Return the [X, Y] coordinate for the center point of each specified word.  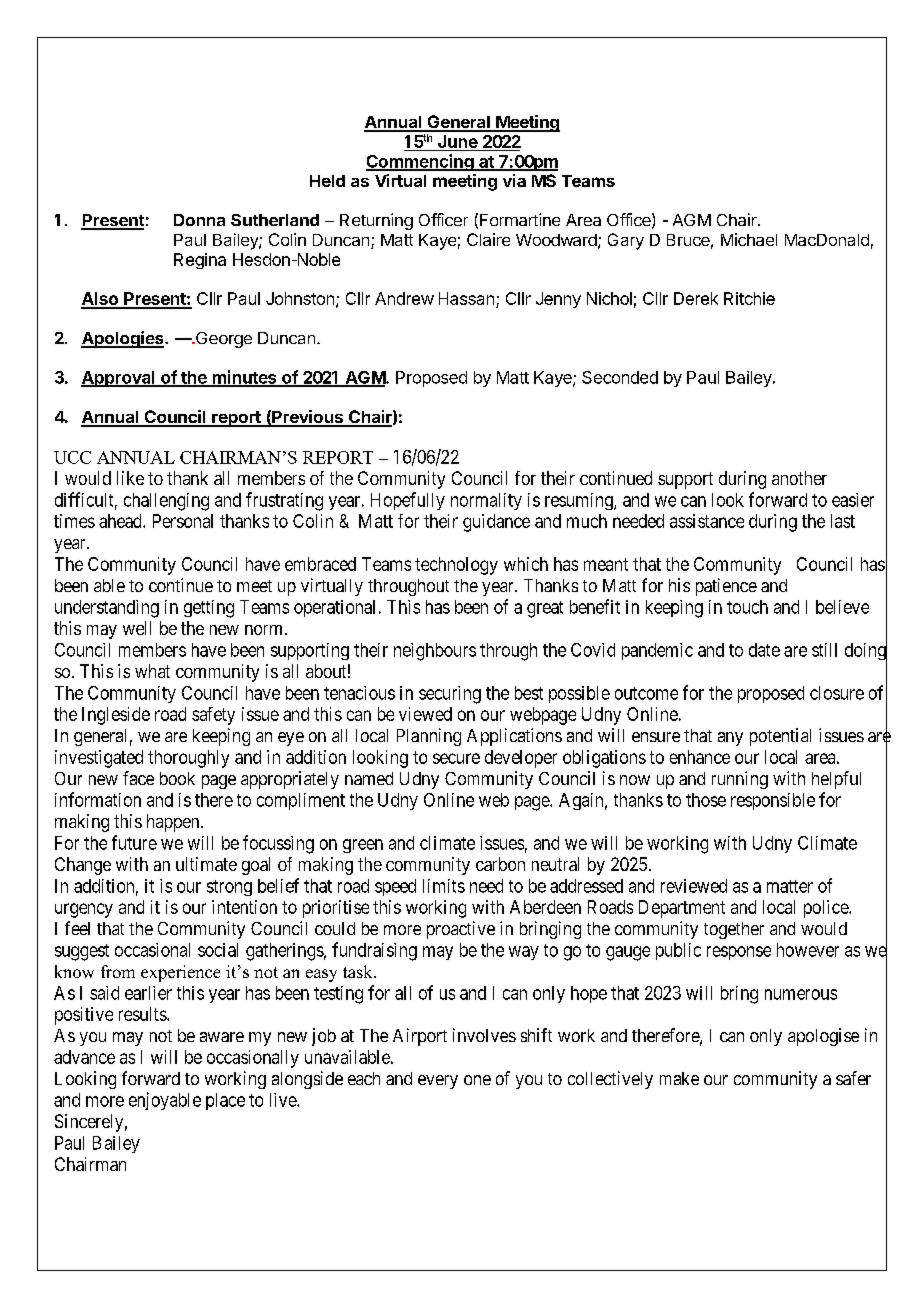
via [514, 180]
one [477, 1080]
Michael [749, 239]
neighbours [435, 652]
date [764, 650]
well [137, 628]
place [225, 1101]
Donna [199, 220]
